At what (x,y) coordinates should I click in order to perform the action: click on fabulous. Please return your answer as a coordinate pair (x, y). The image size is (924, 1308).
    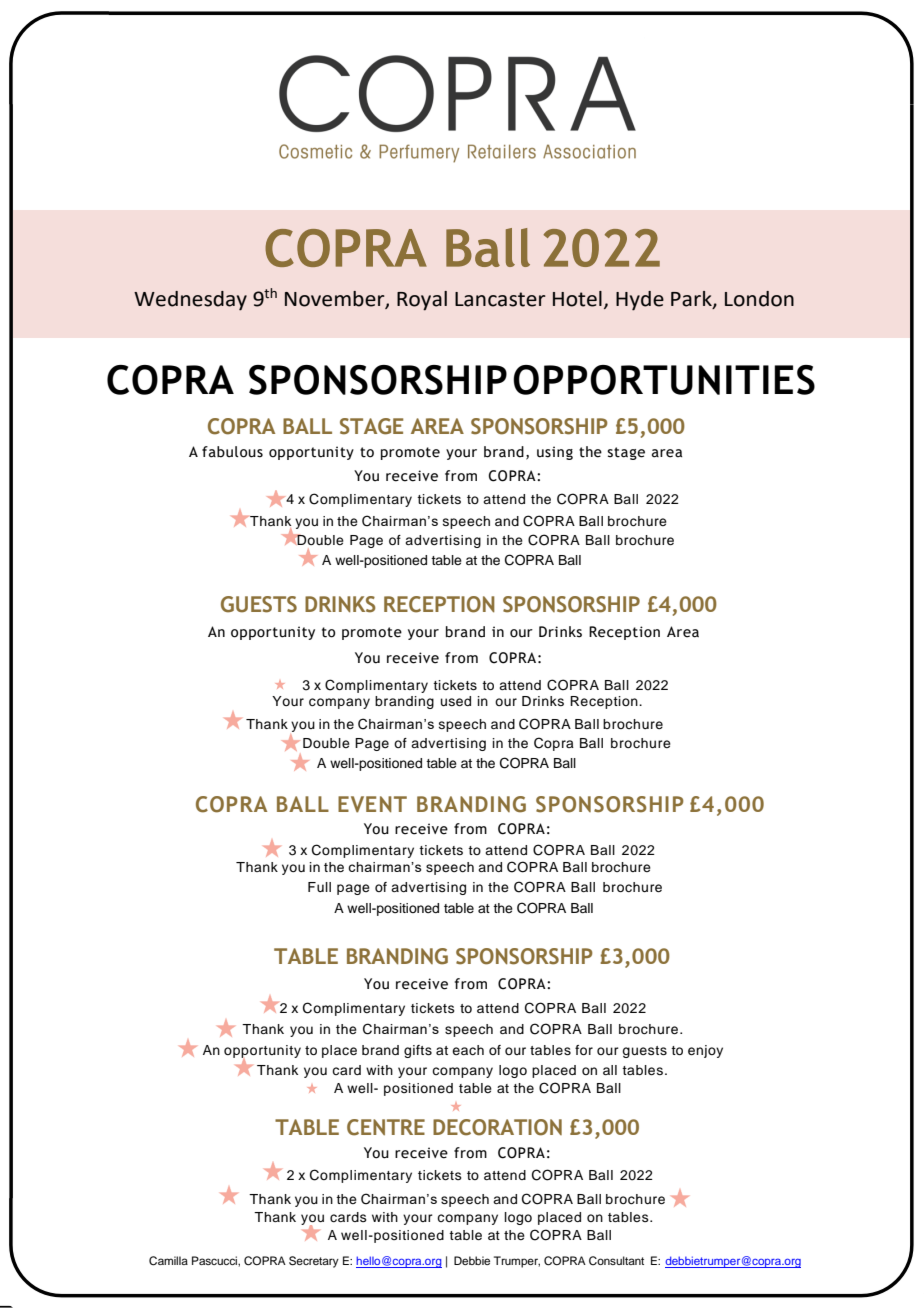
    Looking at the image, I should click on (232, 452).
